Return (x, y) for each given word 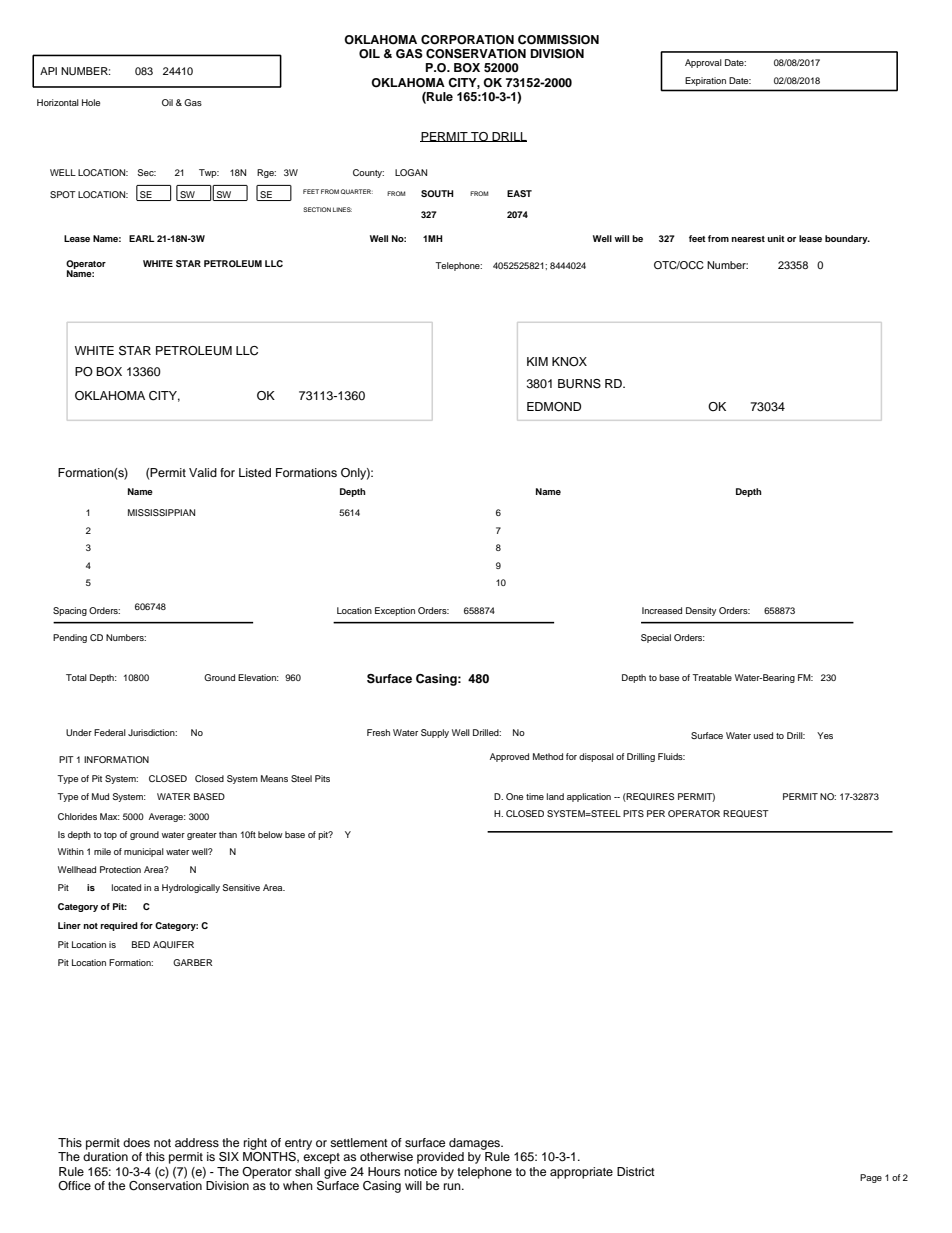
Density (701, 611)
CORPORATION (467, 40)
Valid (203, 472)
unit (776, 238)
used (763, 735)
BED (141, 944)
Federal (110, 732)
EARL (142, 238)
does (136, 1142)
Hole (91, 102)
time (535, 796)
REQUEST (746, 814)
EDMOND (554, 407)
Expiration (706, 81)
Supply (435, 733)
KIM (537, 361)
